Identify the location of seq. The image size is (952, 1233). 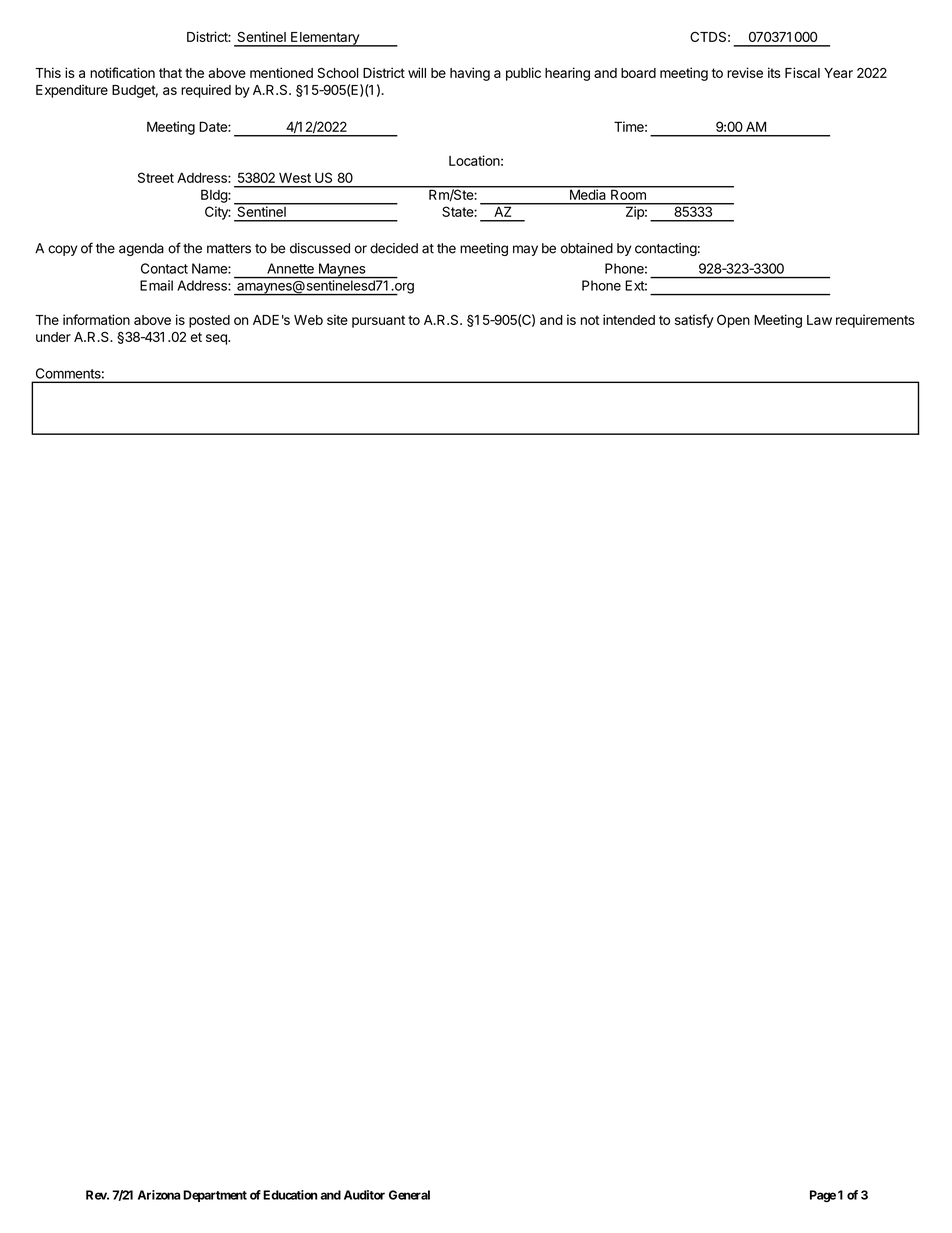
(217, 339).
